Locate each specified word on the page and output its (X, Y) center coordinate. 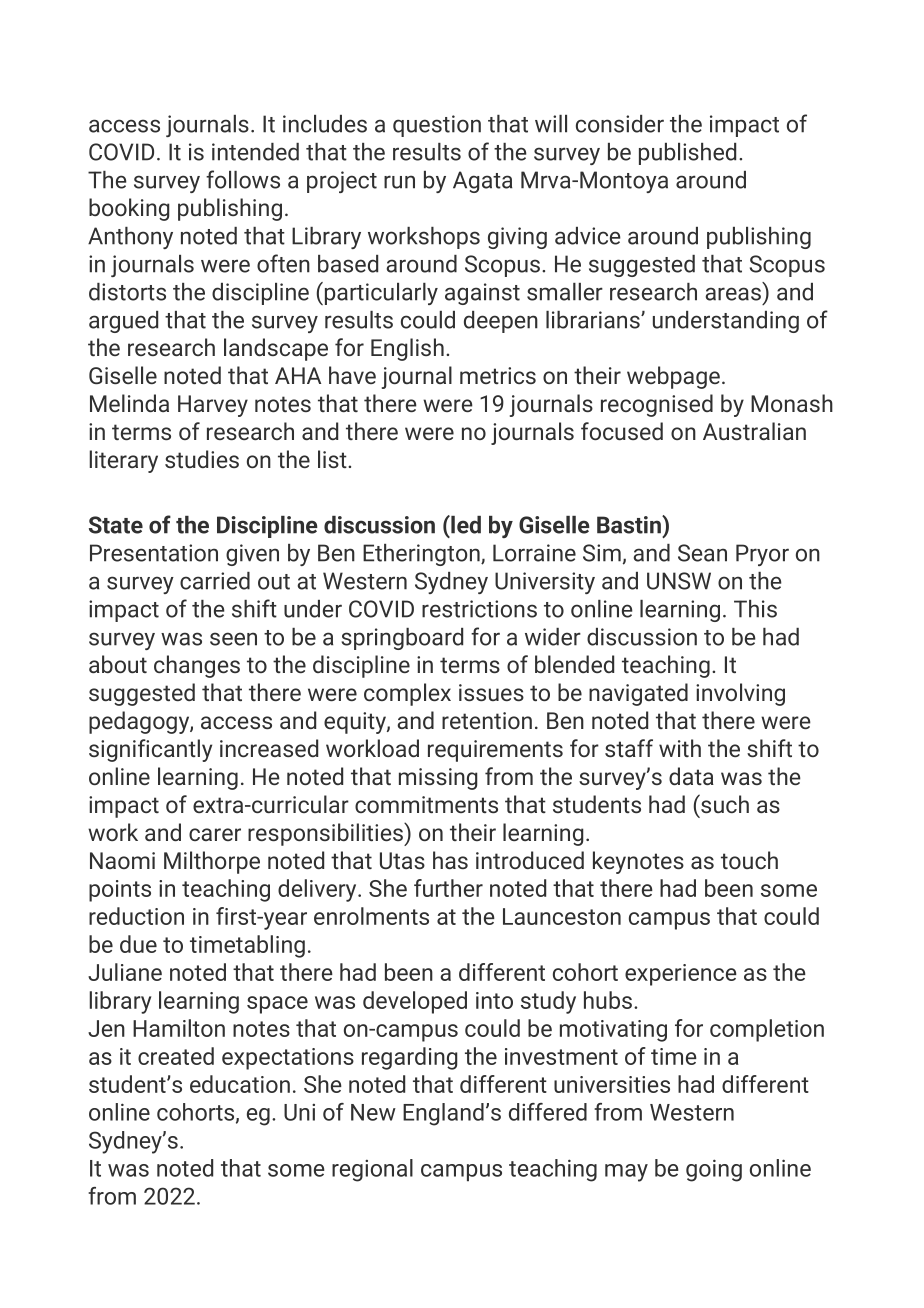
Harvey (213, 406)
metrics (498, 375)
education (240, 1084)
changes (197, 666)
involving (740, 694)
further (448, 888)
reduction (136, 916)
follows (243, 179)
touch (749, 860)
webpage (673, 377)
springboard (402, 639)
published (687, 154)
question (437, 126)
